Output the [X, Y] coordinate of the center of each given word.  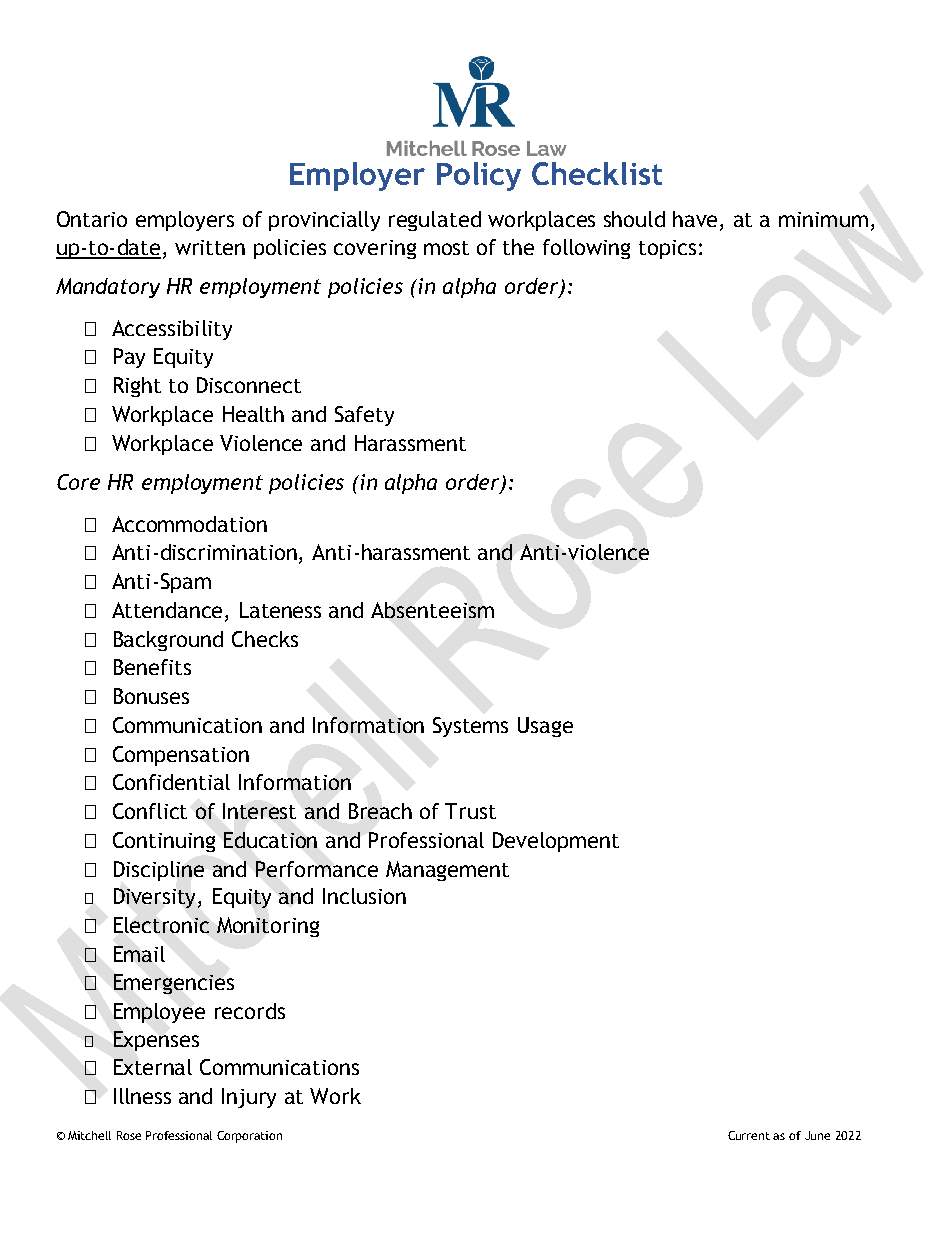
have [697, 220]
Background [168, 641]
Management [447, 871]
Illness [142, 1096]
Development [556, 842]
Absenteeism [432, 610]
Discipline [159, 871]
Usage [545, 727]
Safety [364, 416]
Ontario [92, 219]
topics [667, 249]
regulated [435, 221]
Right [137, 387]
